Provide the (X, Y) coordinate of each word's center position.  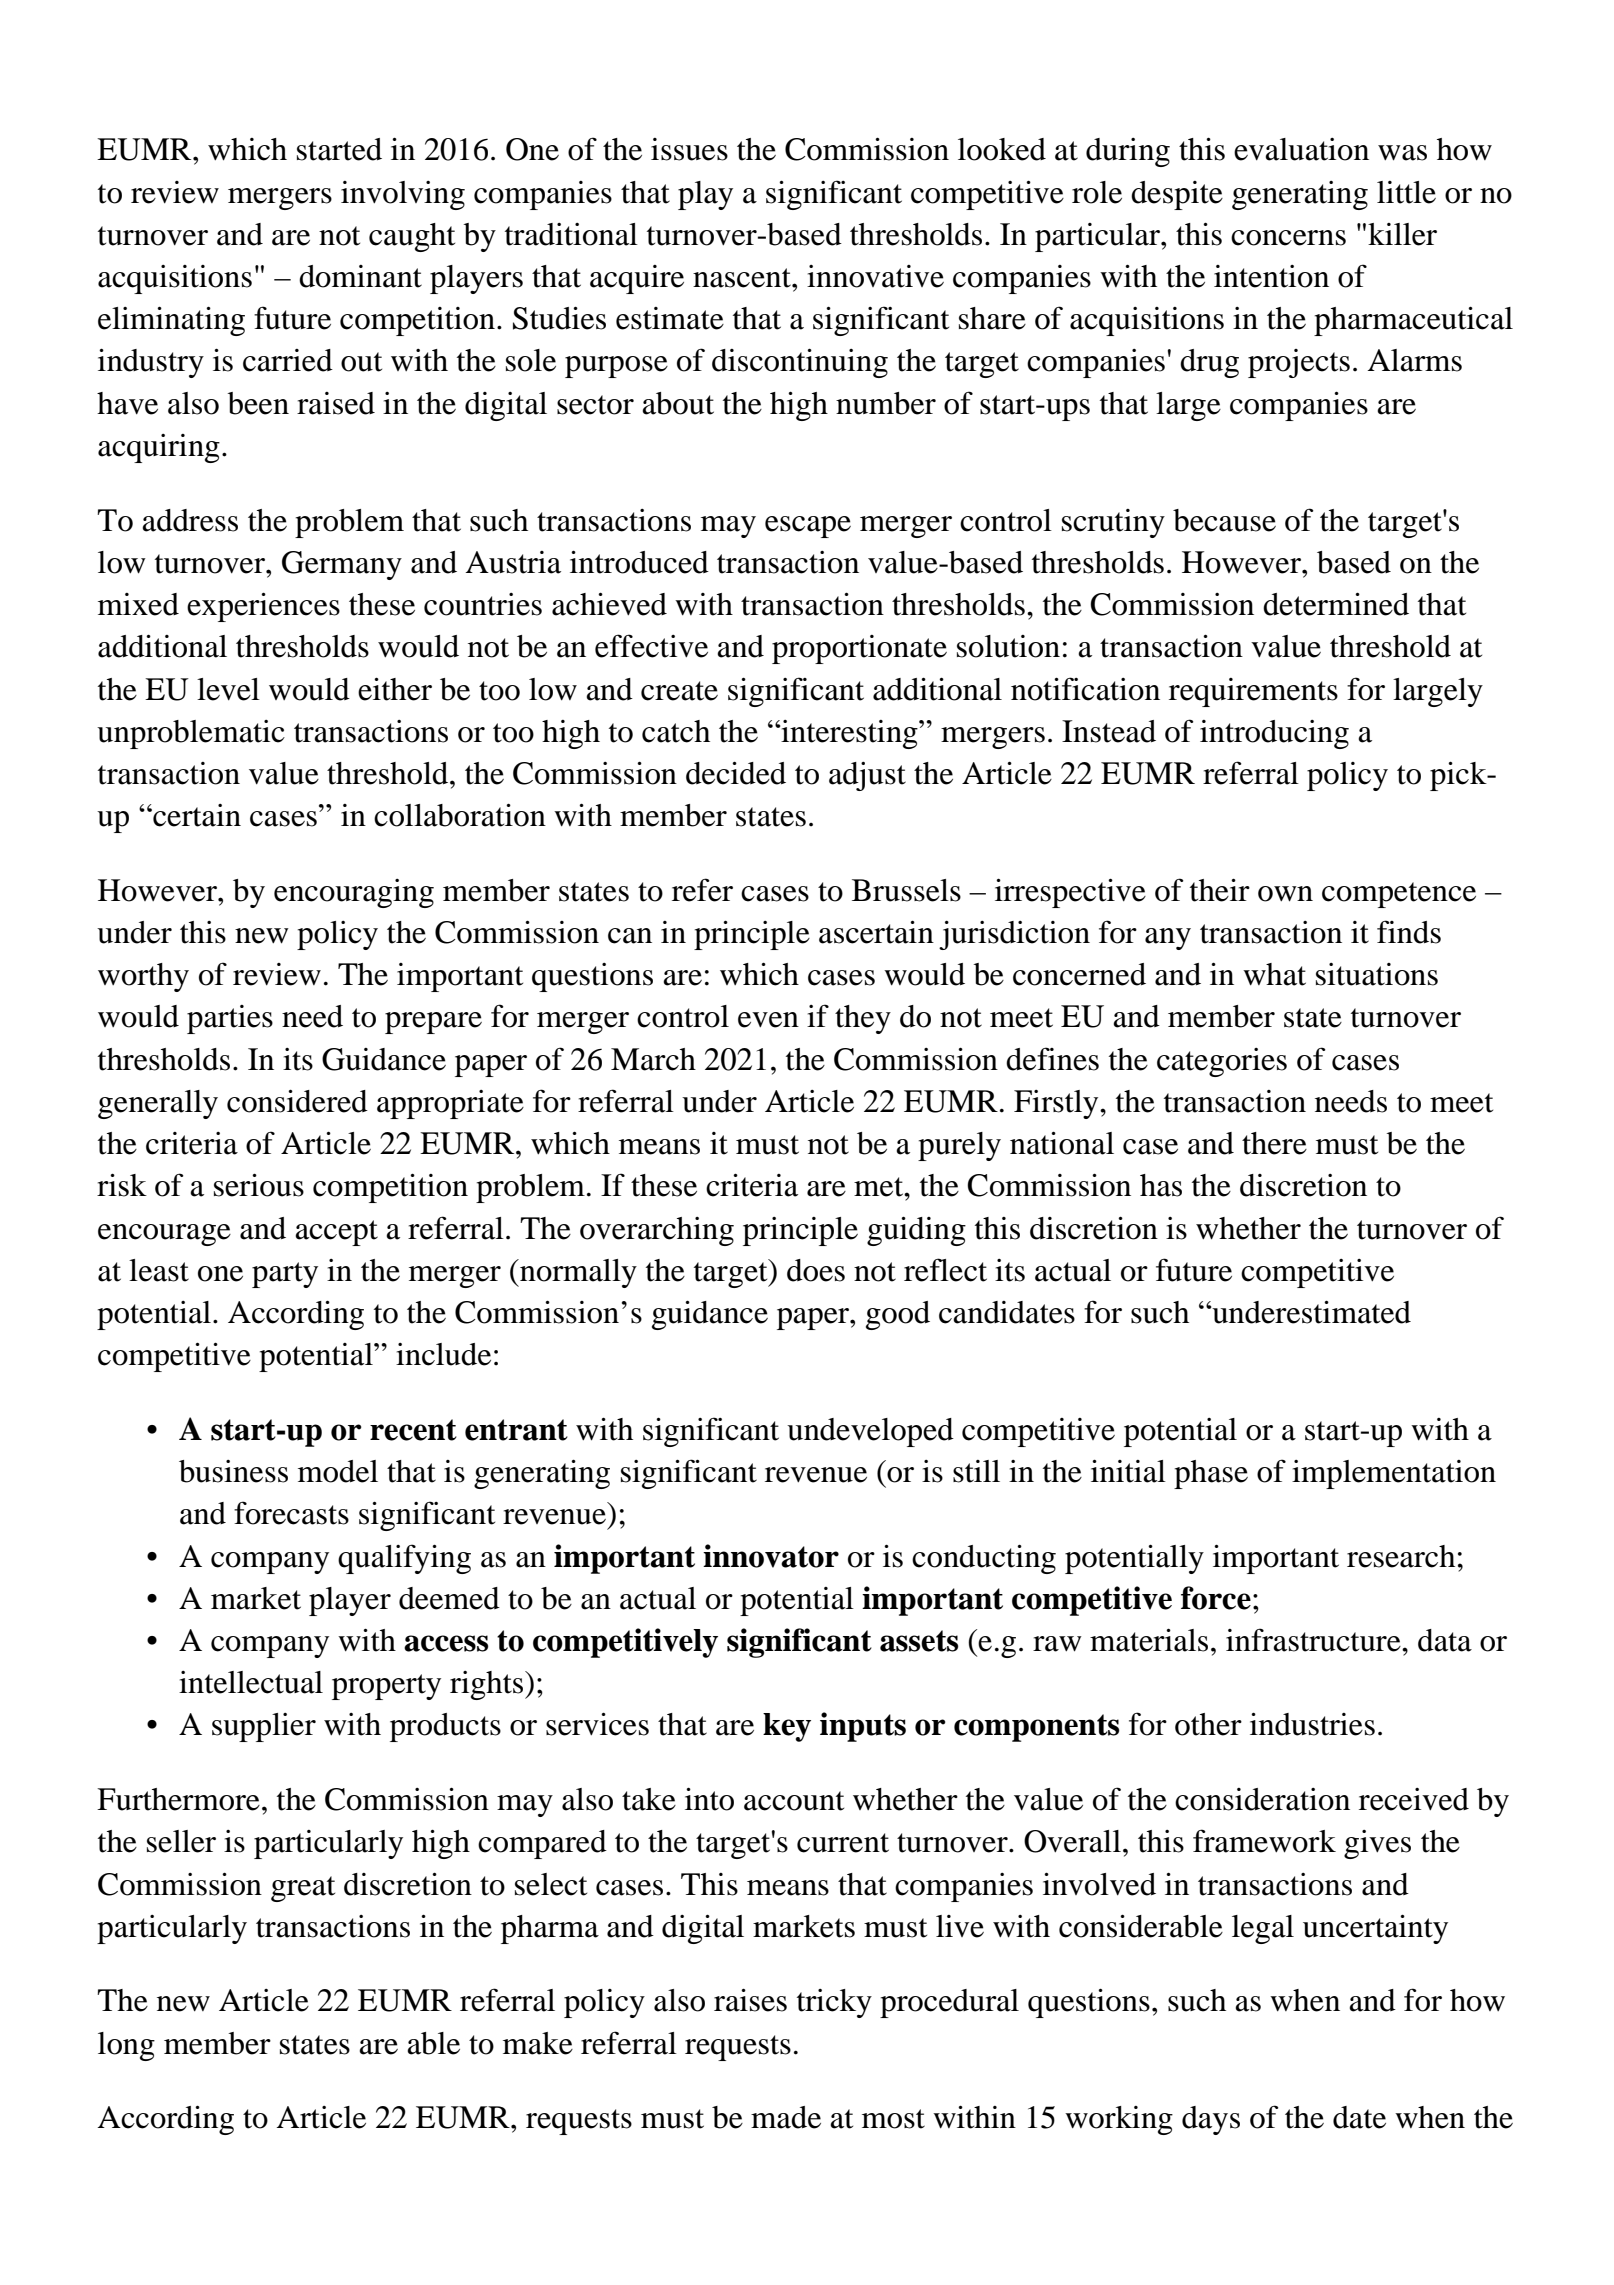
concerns (1288, 238)
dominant (360, 276)
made (786, 2117)
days (1211, 2120)
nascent (743, 278)
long (126, 2046)
